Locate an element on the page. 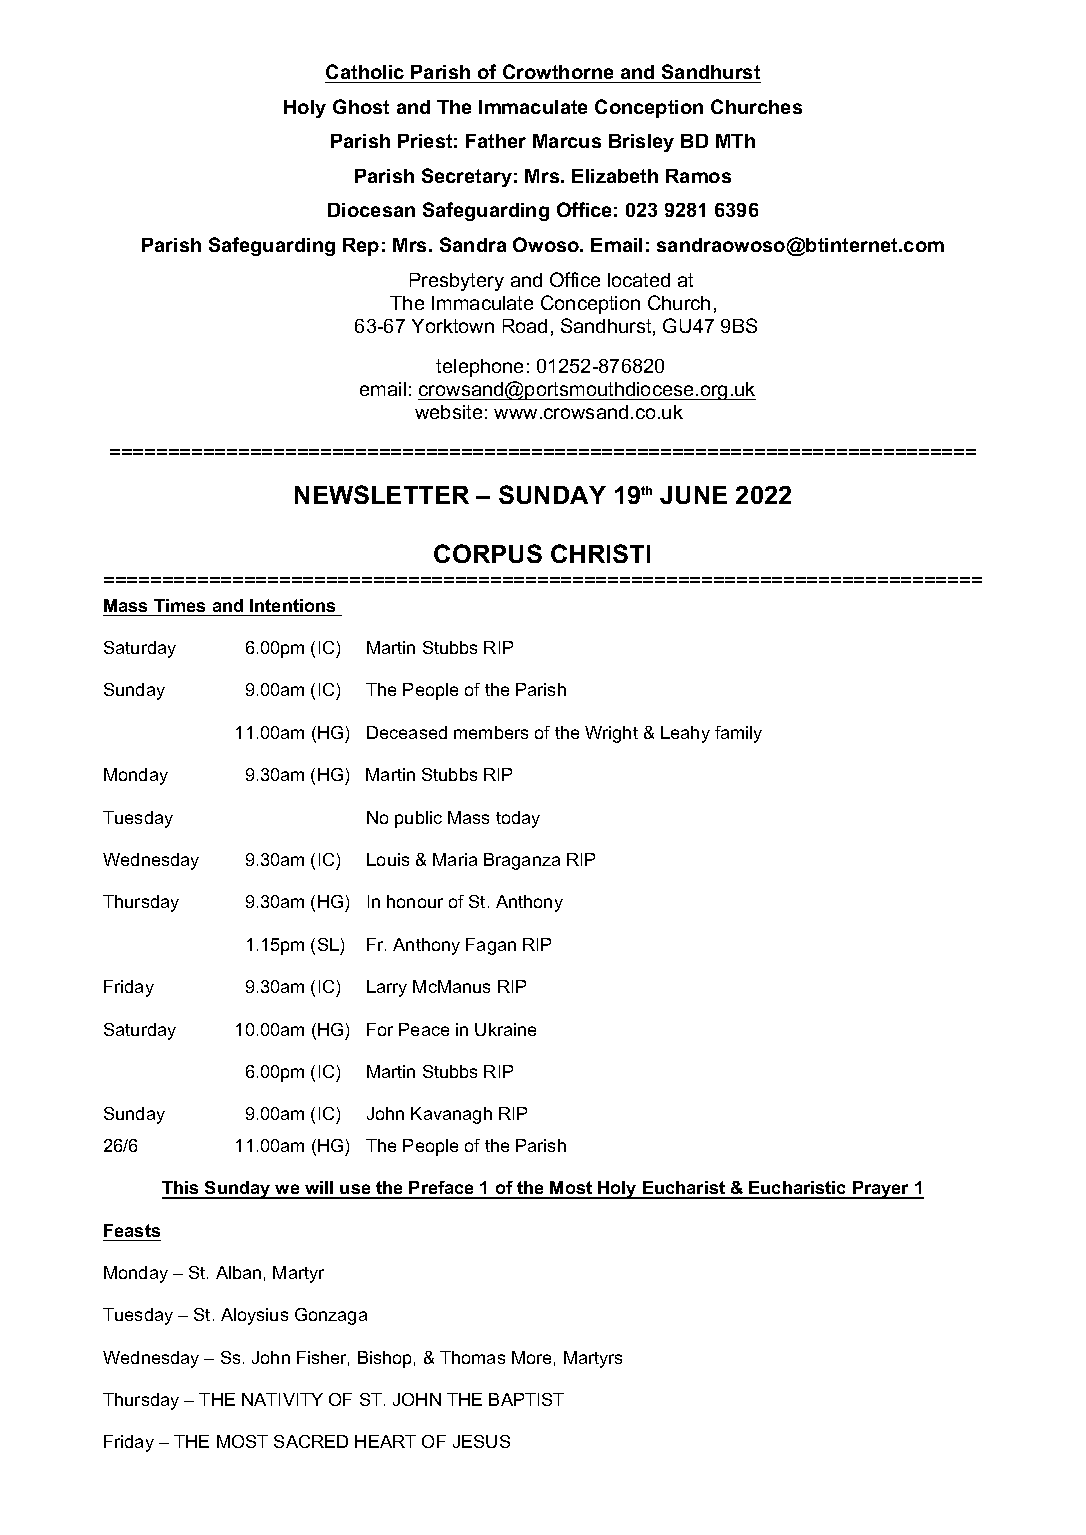 Image resolution: width=1086 pixels, height=1535 pixels. Father is located at coordinates (496, 141).
